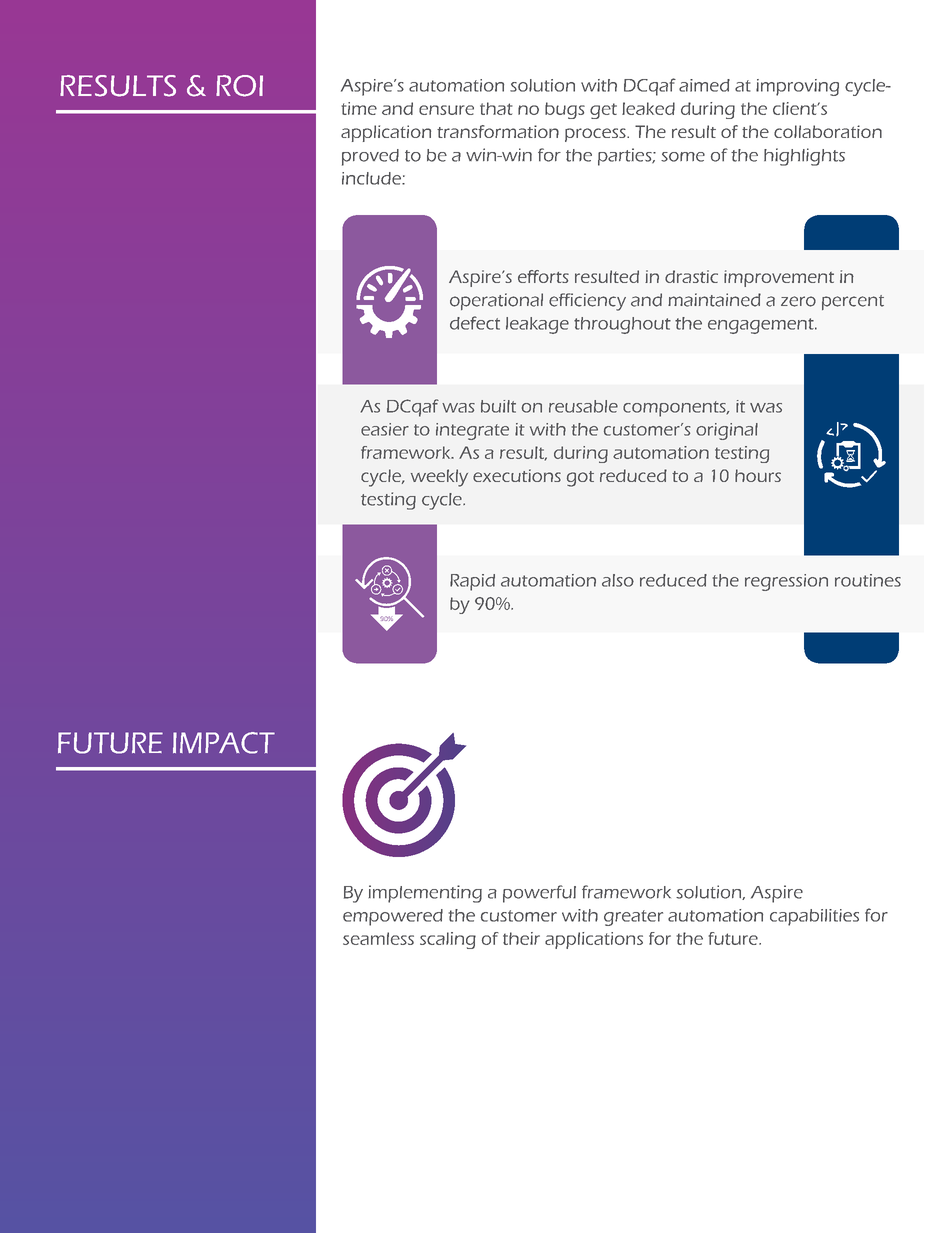  What do you see at coordinates (239, 86) in the screenshot?
I see `ROI` at bounding box center [239, 86].
